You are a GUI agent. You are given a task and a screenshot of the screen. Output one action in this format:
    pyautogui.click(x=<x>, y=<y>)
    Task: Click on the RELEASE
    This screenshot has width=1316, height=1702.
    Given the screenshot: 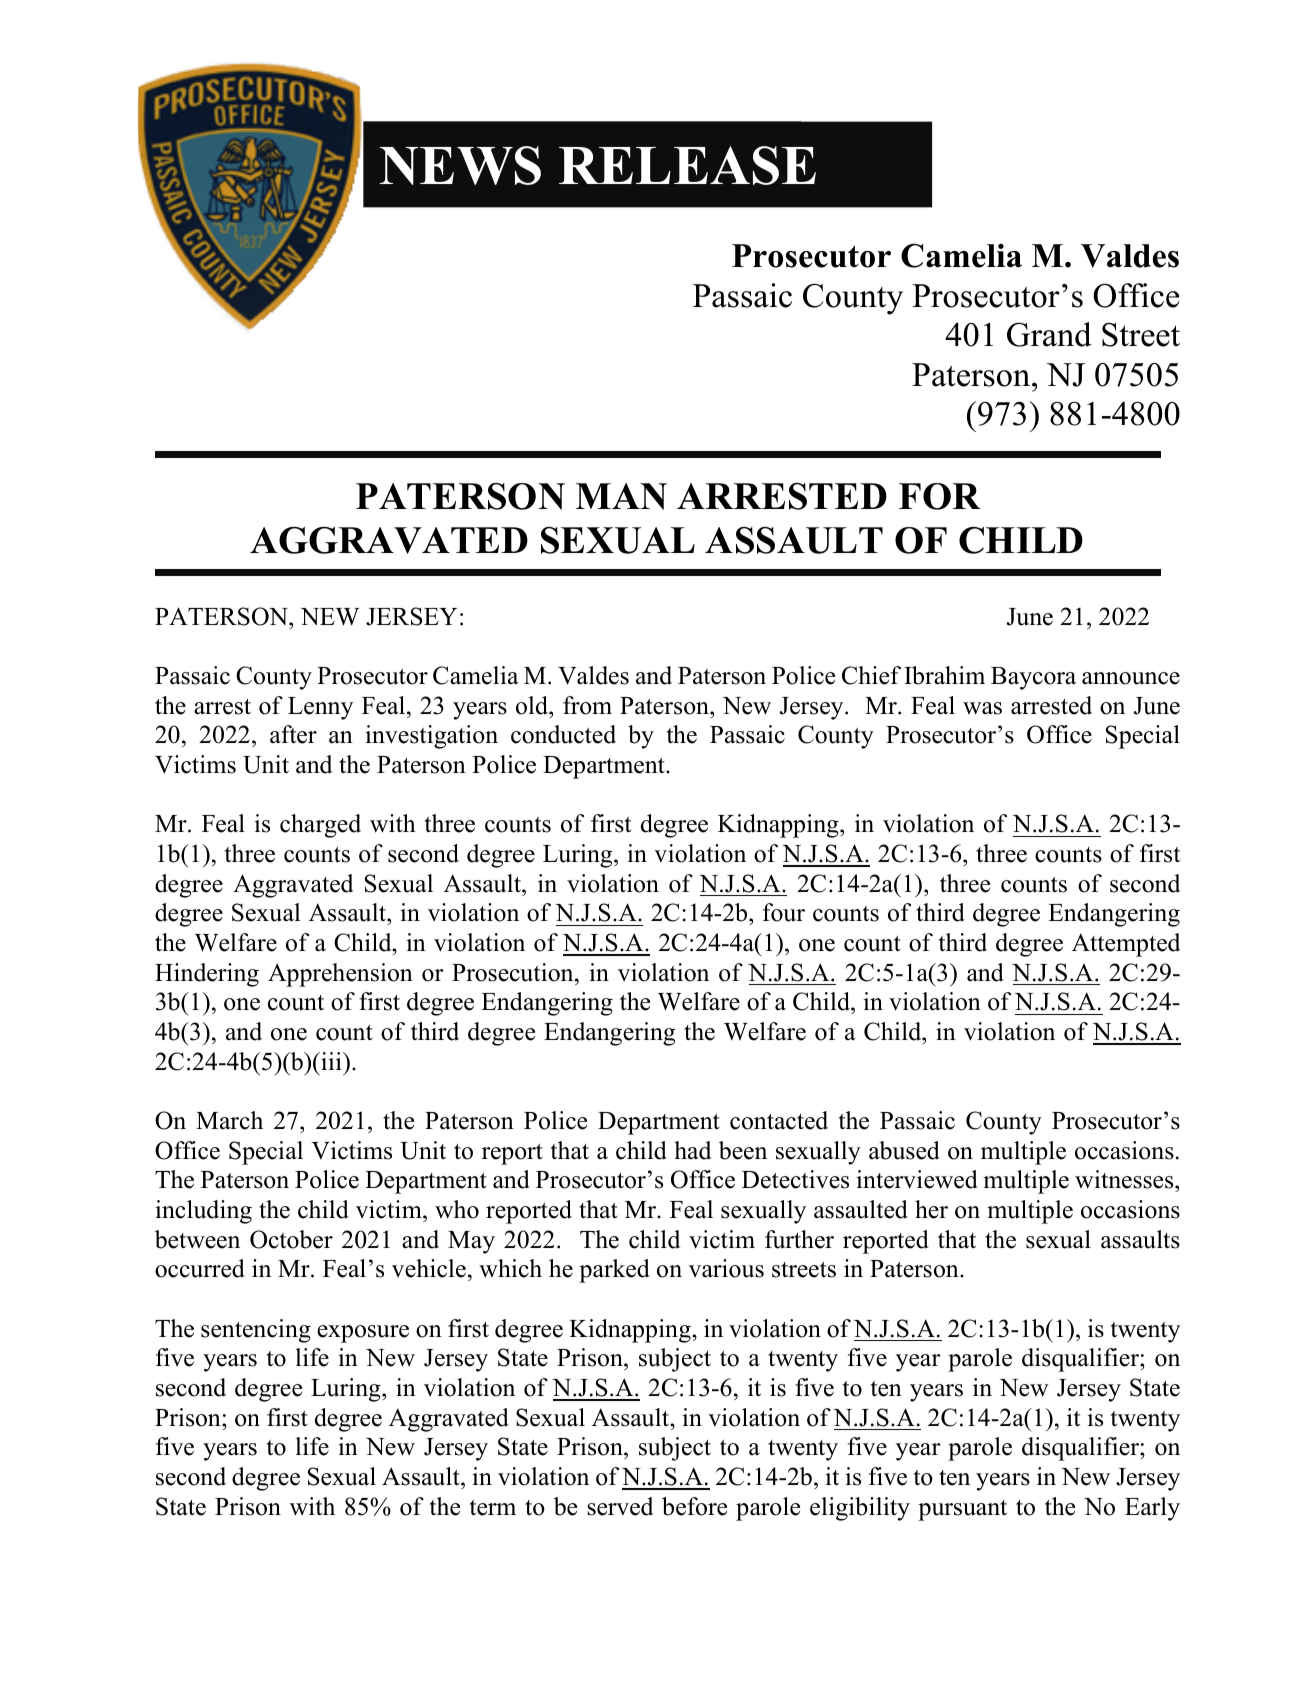 What is the action you would take?
    pyautogui.click(x=687, y=165)
